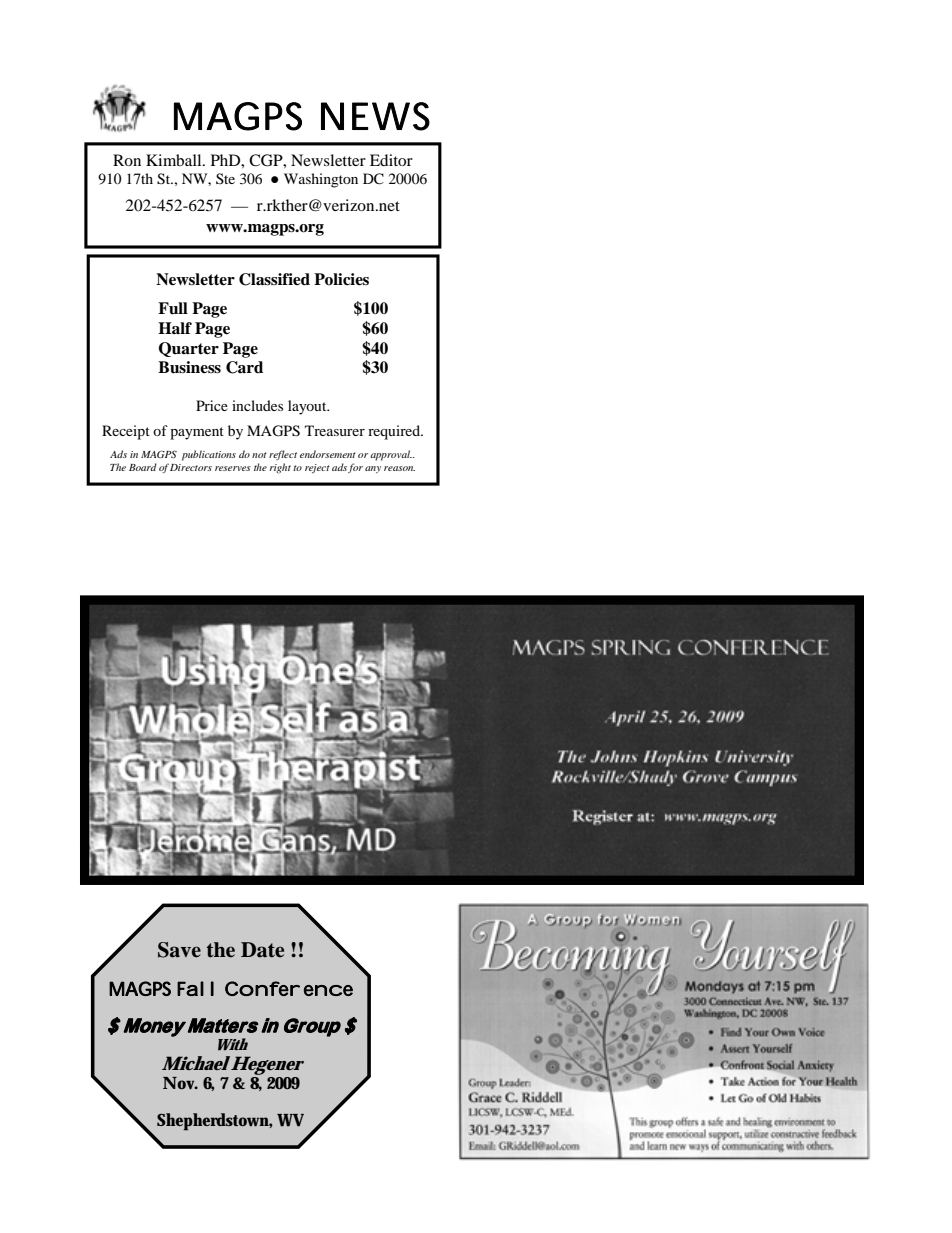 The width and height of the document is (952, 1233). I want to click on Ste, so click(225, 178).
